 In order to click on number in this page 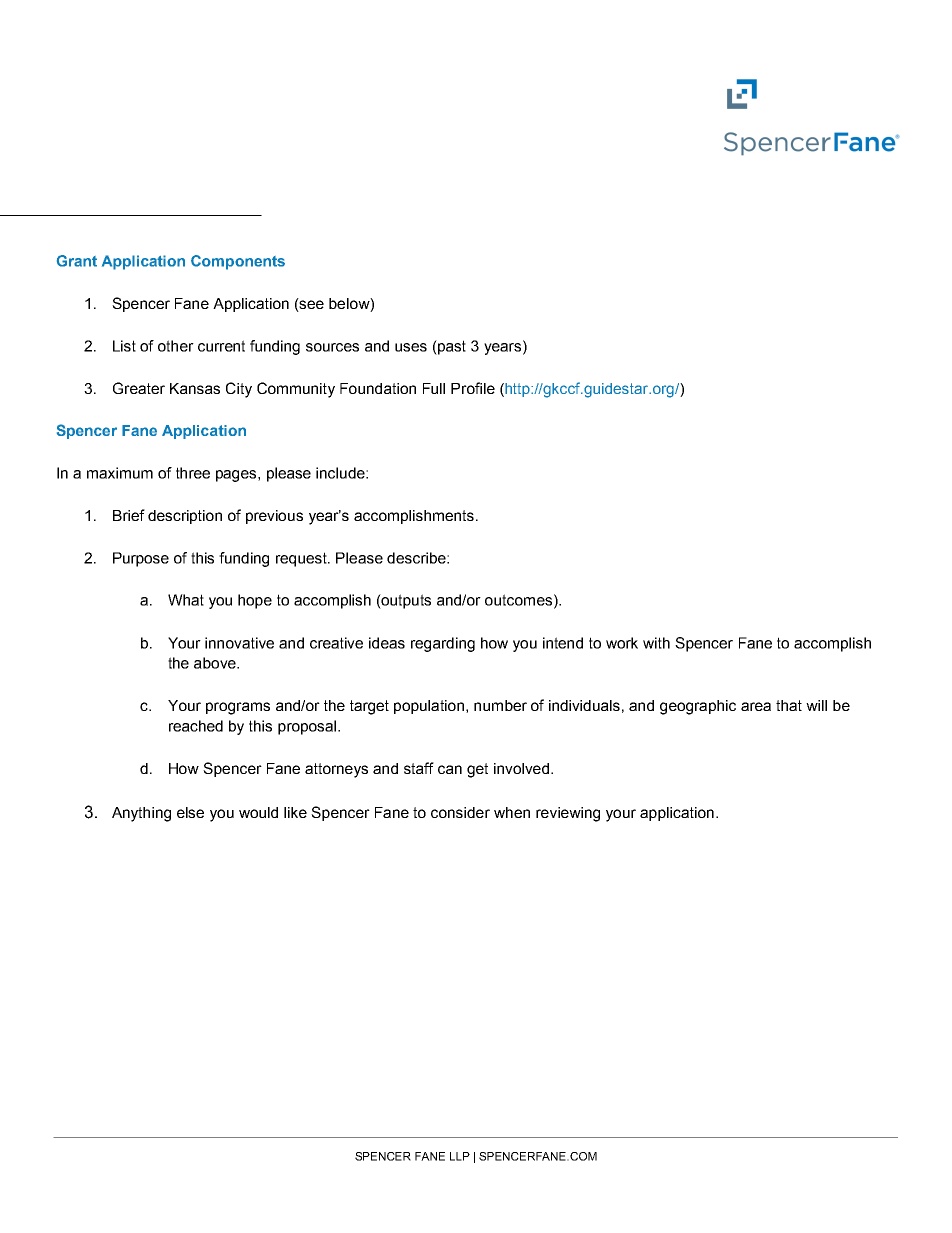, I will do `click(500, 705)`.
